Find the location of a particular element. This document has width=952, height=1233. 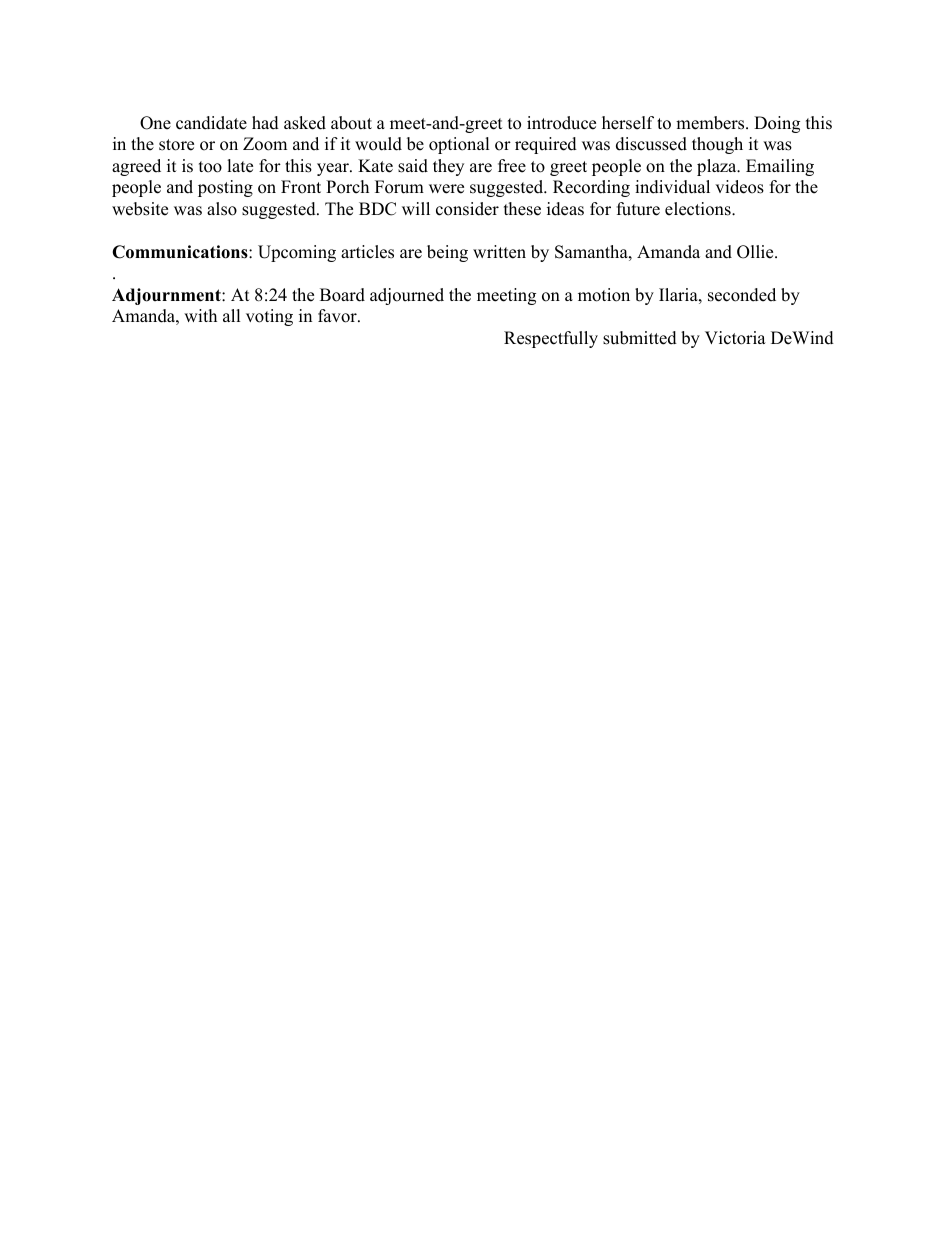

consider is located at coordinates (467, 209).
